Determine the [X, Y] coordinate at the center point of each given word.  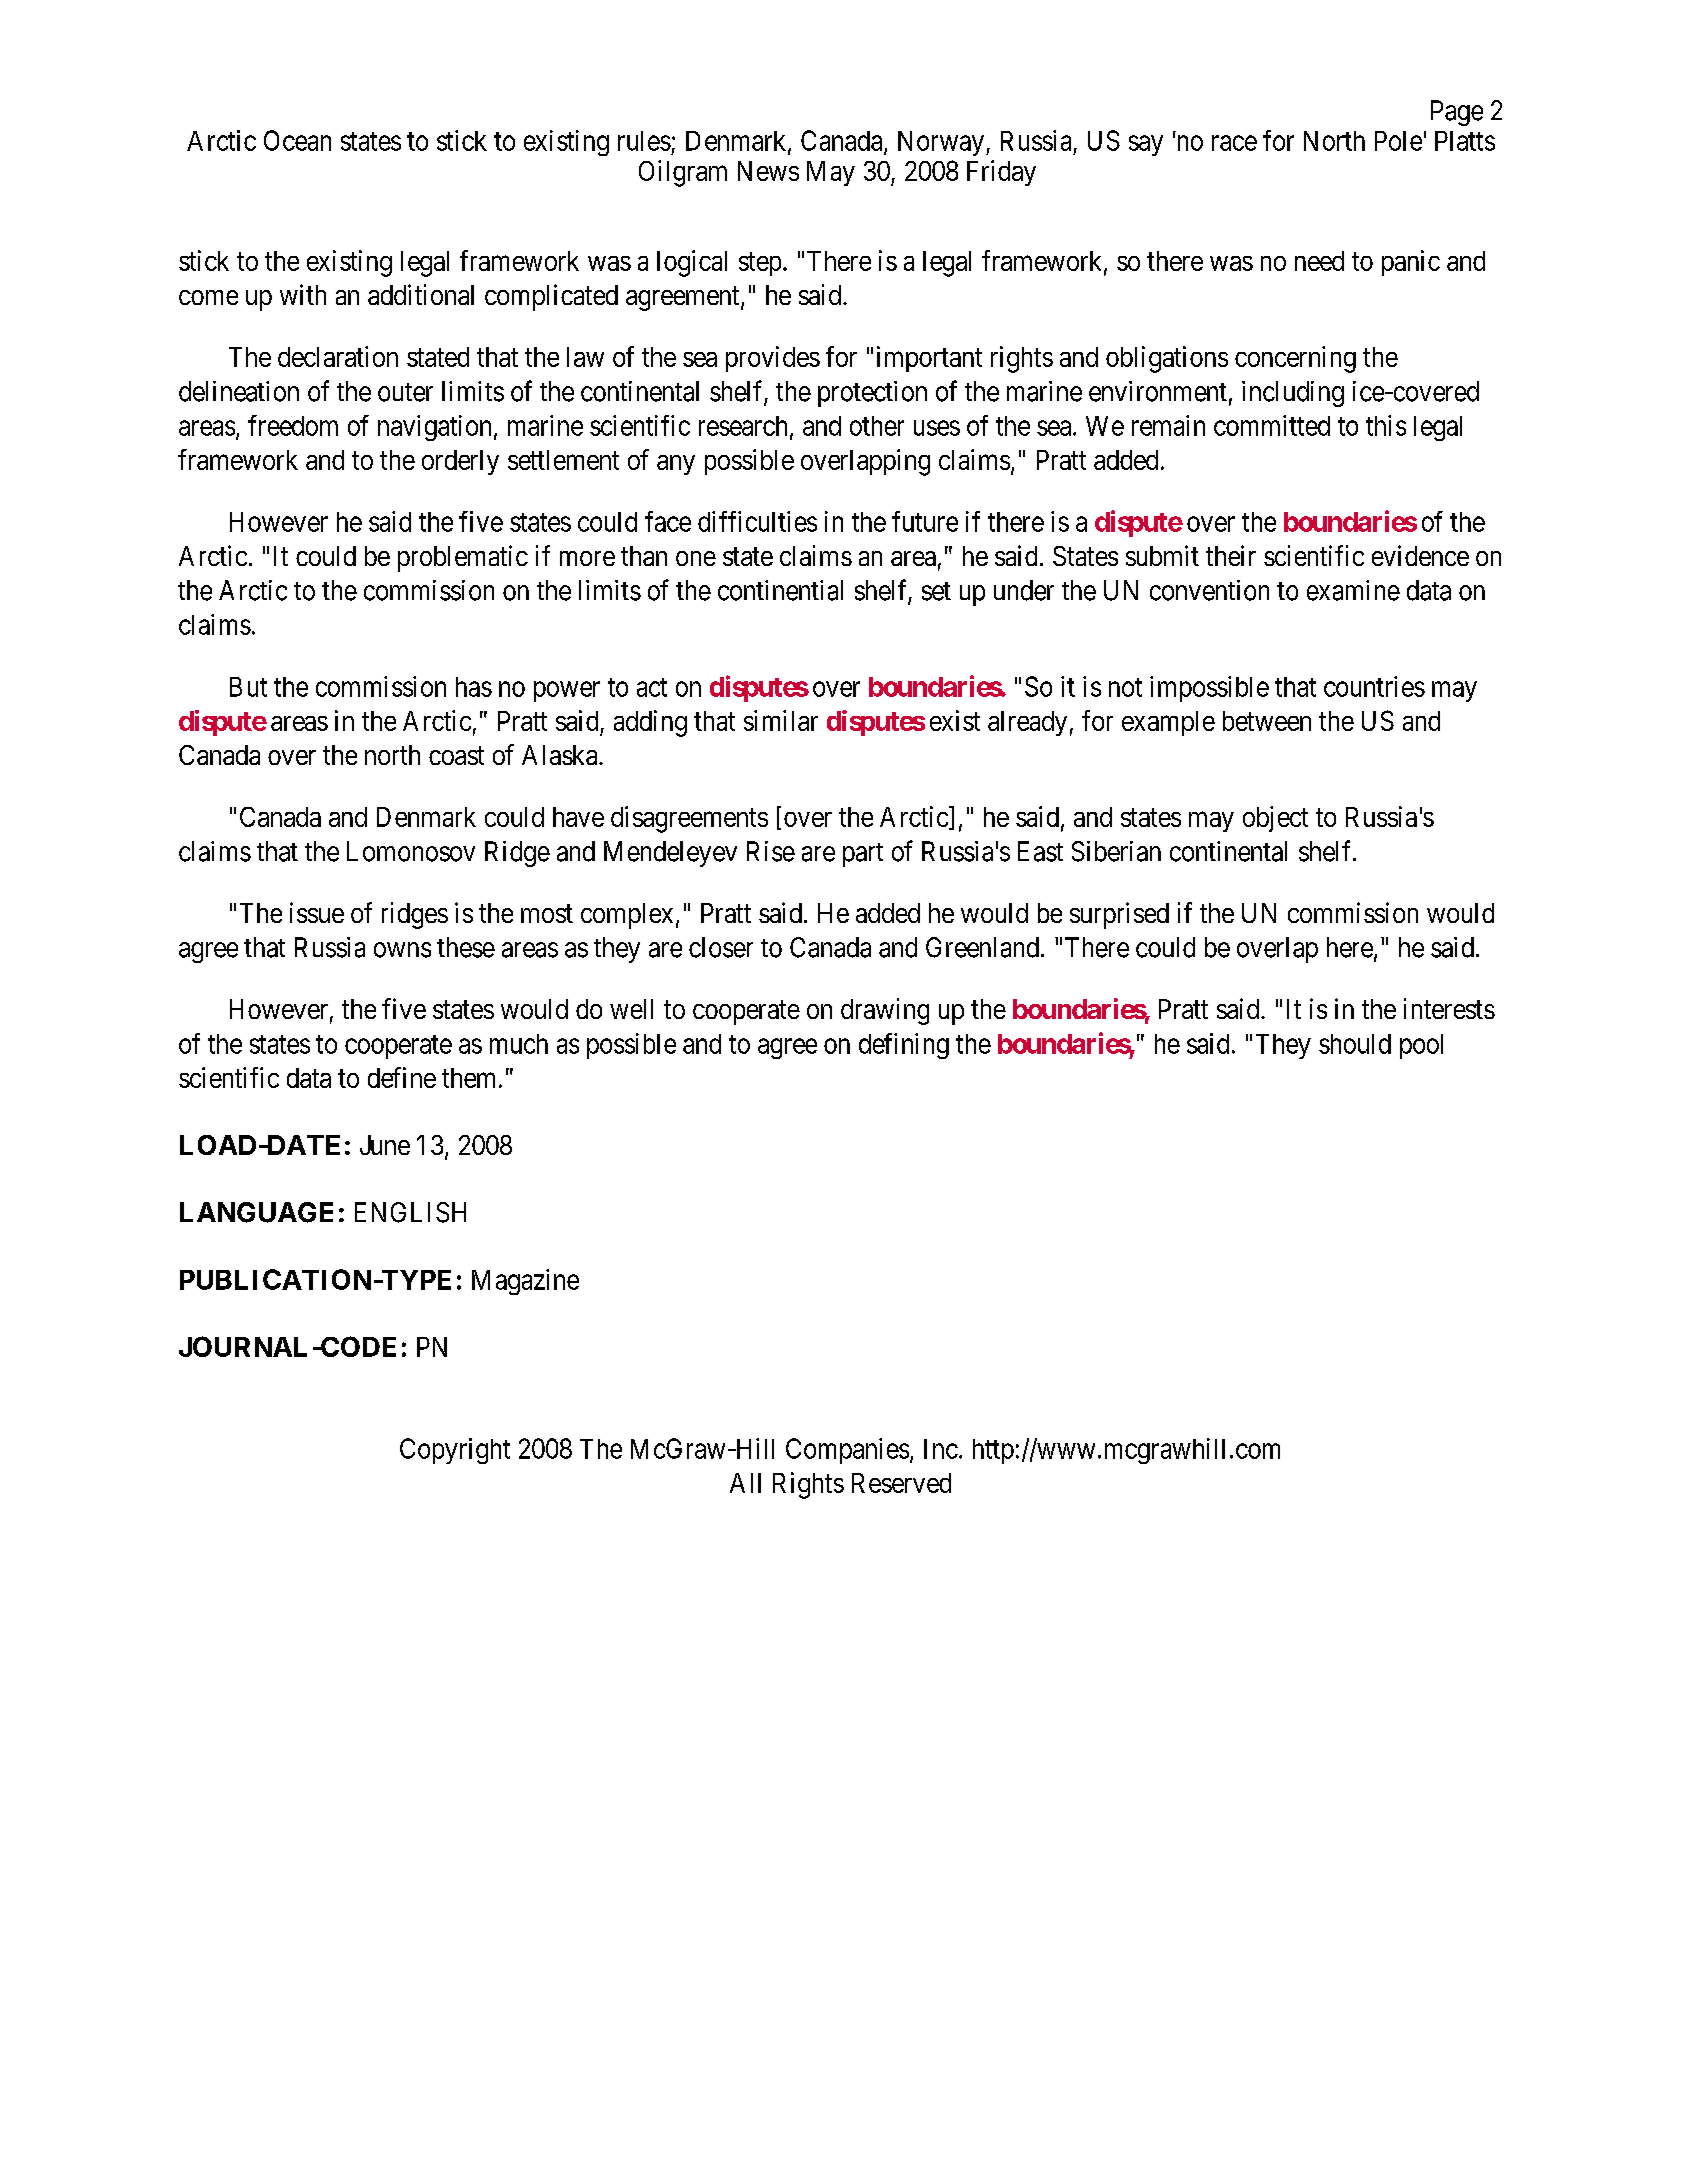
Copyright [455, 1451]
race [1234, 143]
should [1355, 1044]
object [1275, 819]
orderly [460, 462]
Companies [847, 1451]
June [385, 1145]
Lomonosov [411, 851]
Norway [941, 143]
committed [1272, 425]
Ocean [297, 140]
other [877, 426]
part [863, 855]
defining [904, 1046]
